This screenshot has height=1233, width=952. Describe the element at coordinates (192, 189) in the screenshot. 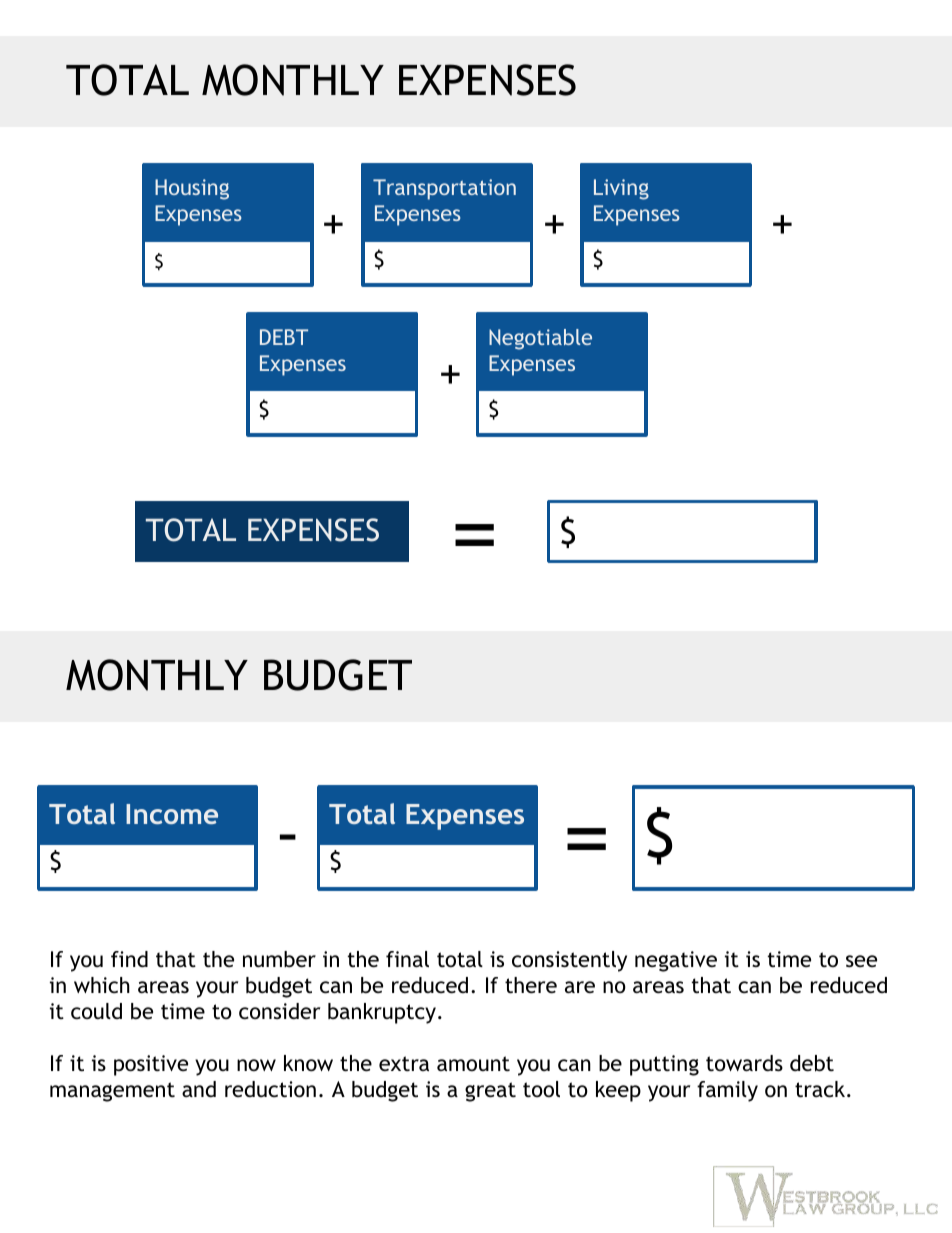

I see `Housing` at that location.
